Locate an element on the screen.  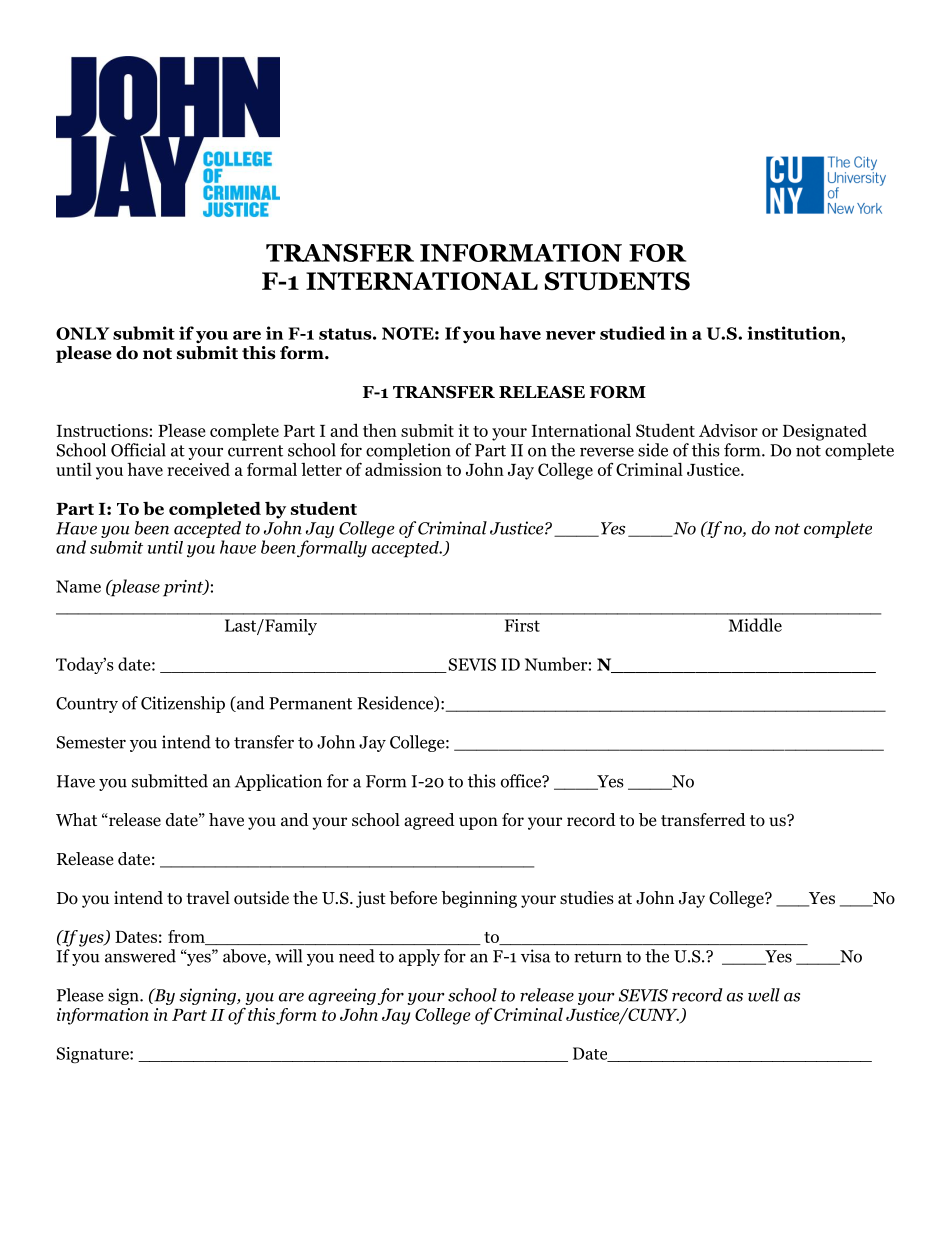
What is located at coordinates (76, 819).
